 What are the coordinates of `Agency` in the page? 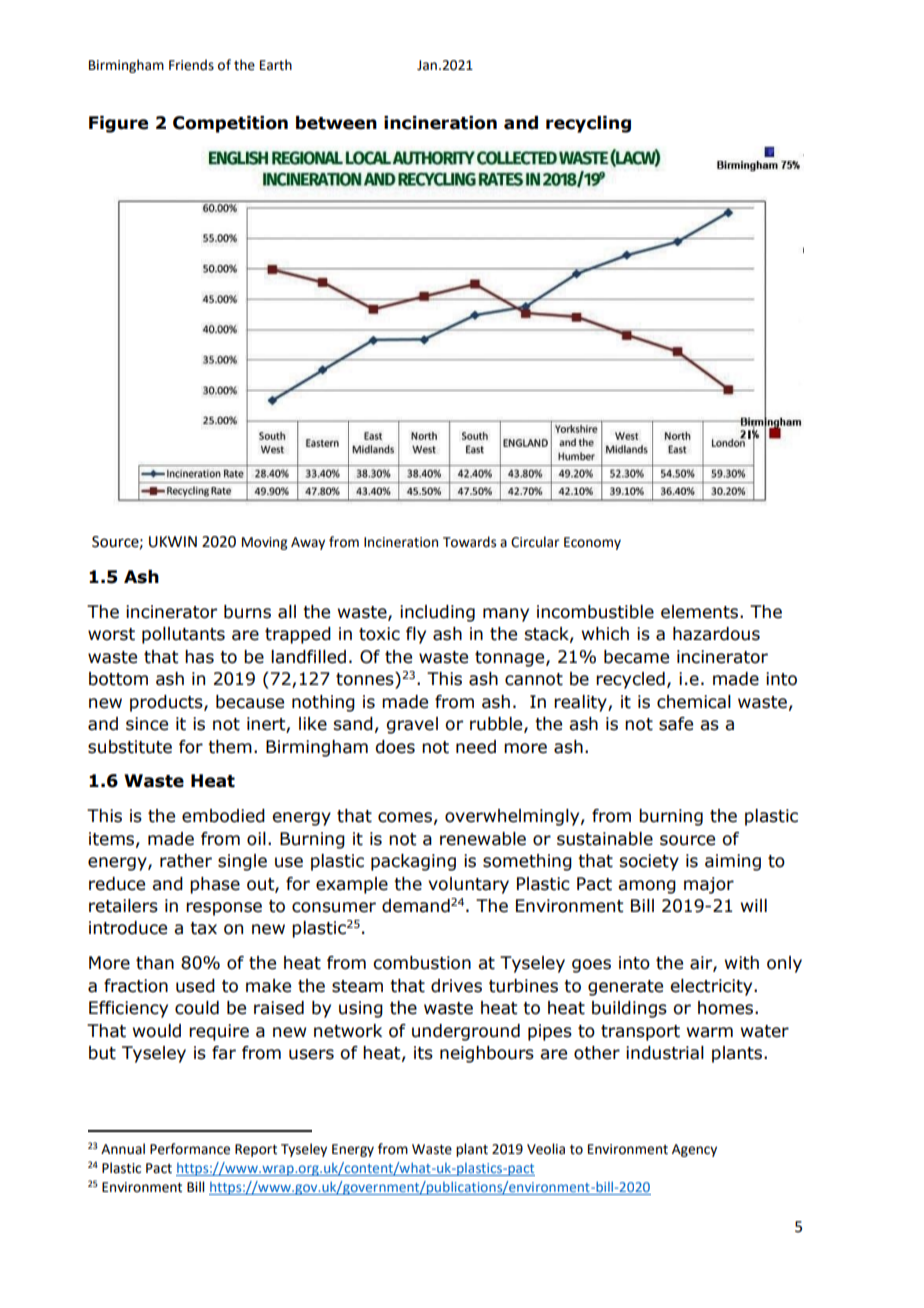 It's located at (694, 1150).
